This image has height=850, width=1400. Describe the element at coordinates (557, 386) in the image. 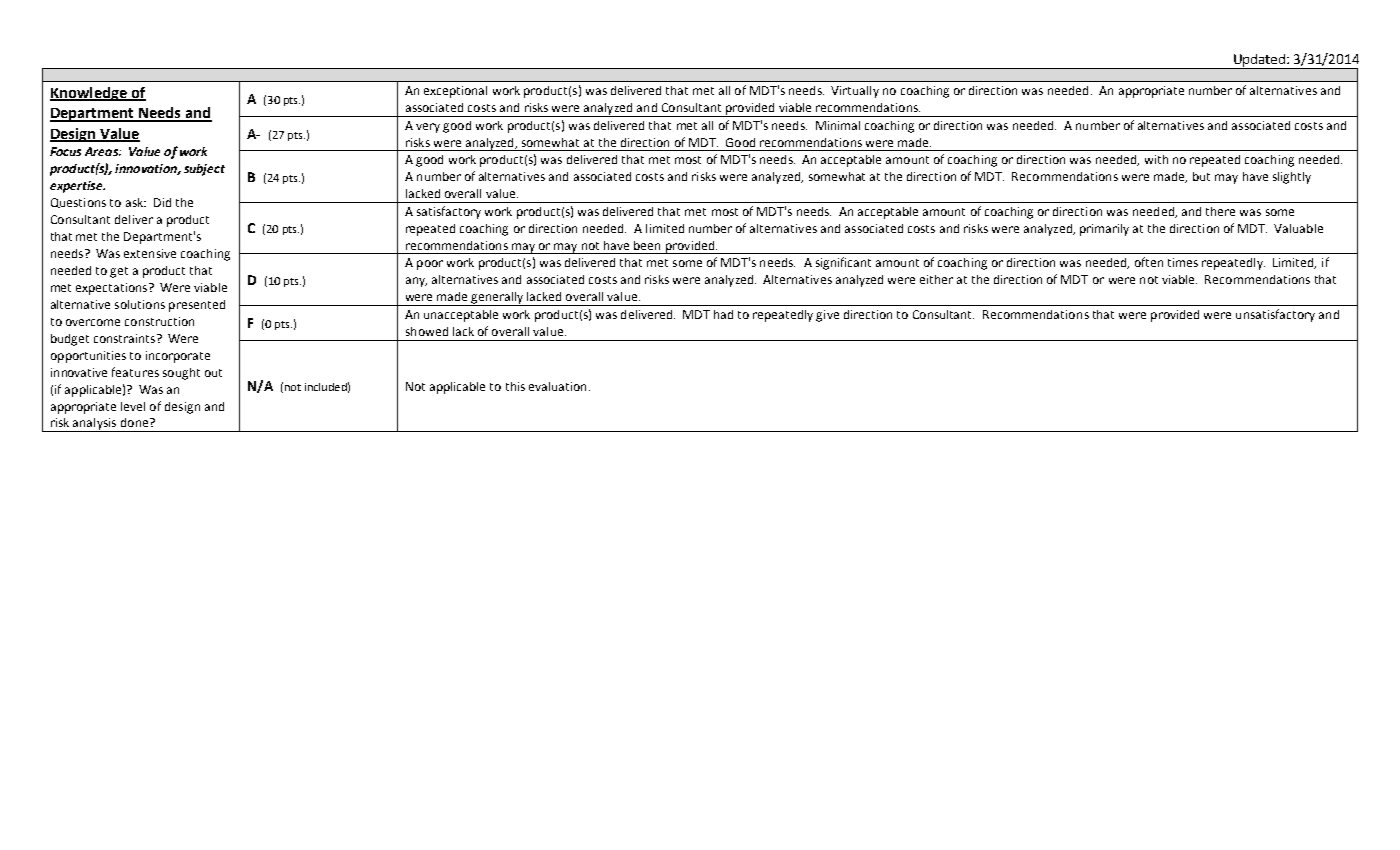

I see `evaluation` at that location.
